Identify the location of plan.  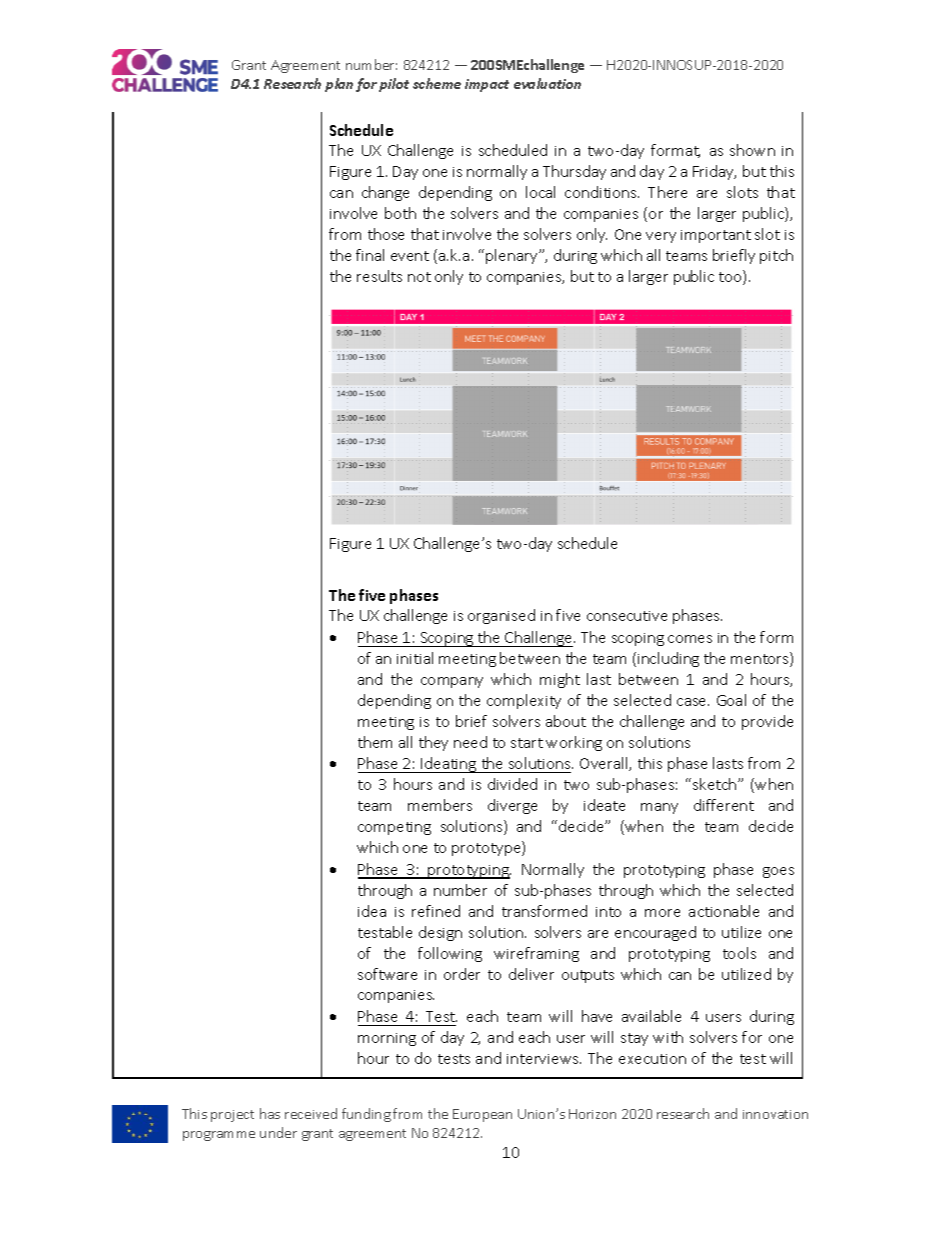
(339, 85).
